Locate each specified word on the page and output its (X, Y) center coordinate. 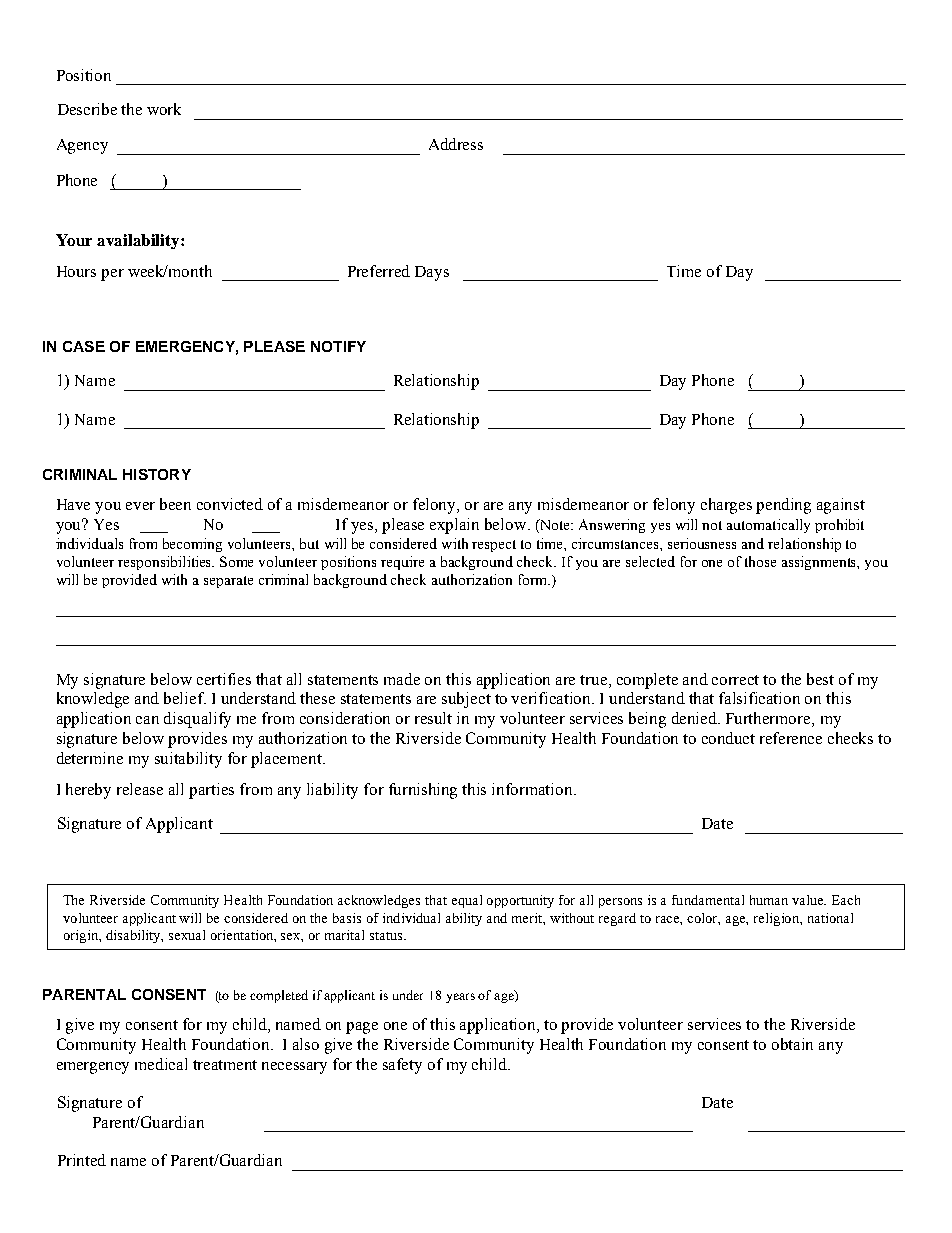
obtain (792, 1044)
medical (161, 1064)
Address (456, 144)
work (164, 109)
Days (432, 273)
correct (735, 680)
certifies (224, 679)
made (402, 679)
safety (402, 1066)
